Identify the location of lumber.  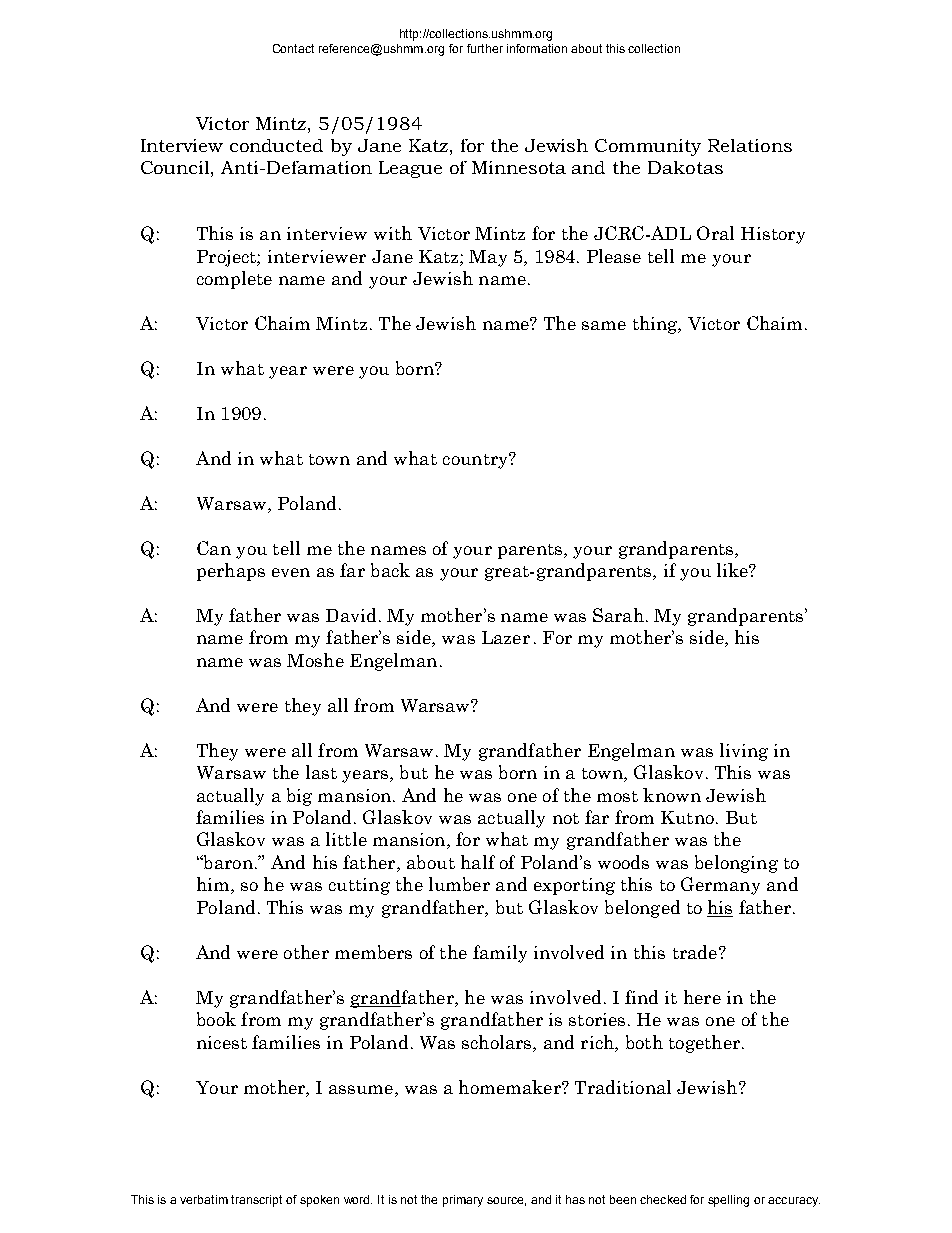
(459, 884).
